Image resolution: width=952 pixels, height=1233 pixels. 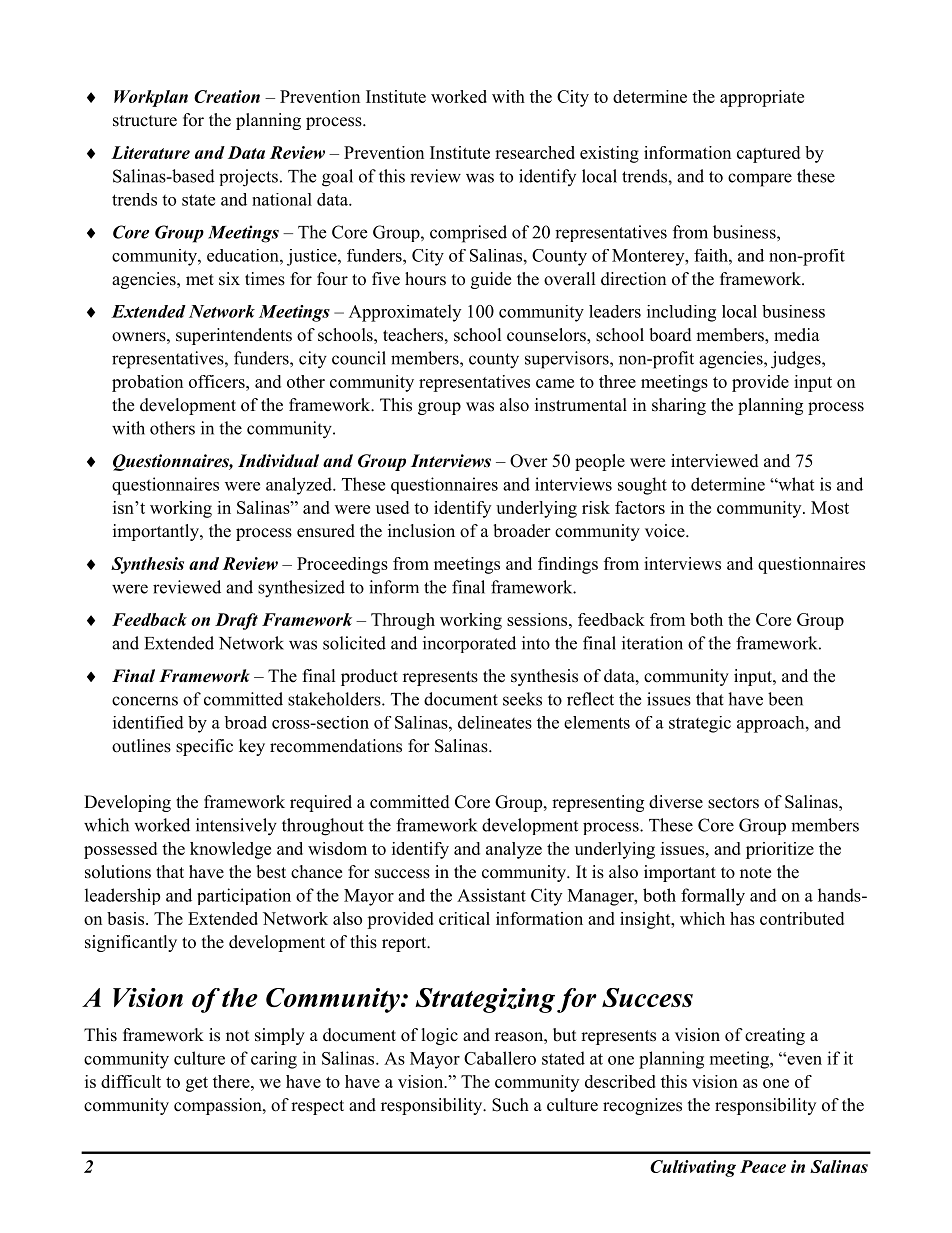 I want to click on iteration, so click(x=652, y=643).
